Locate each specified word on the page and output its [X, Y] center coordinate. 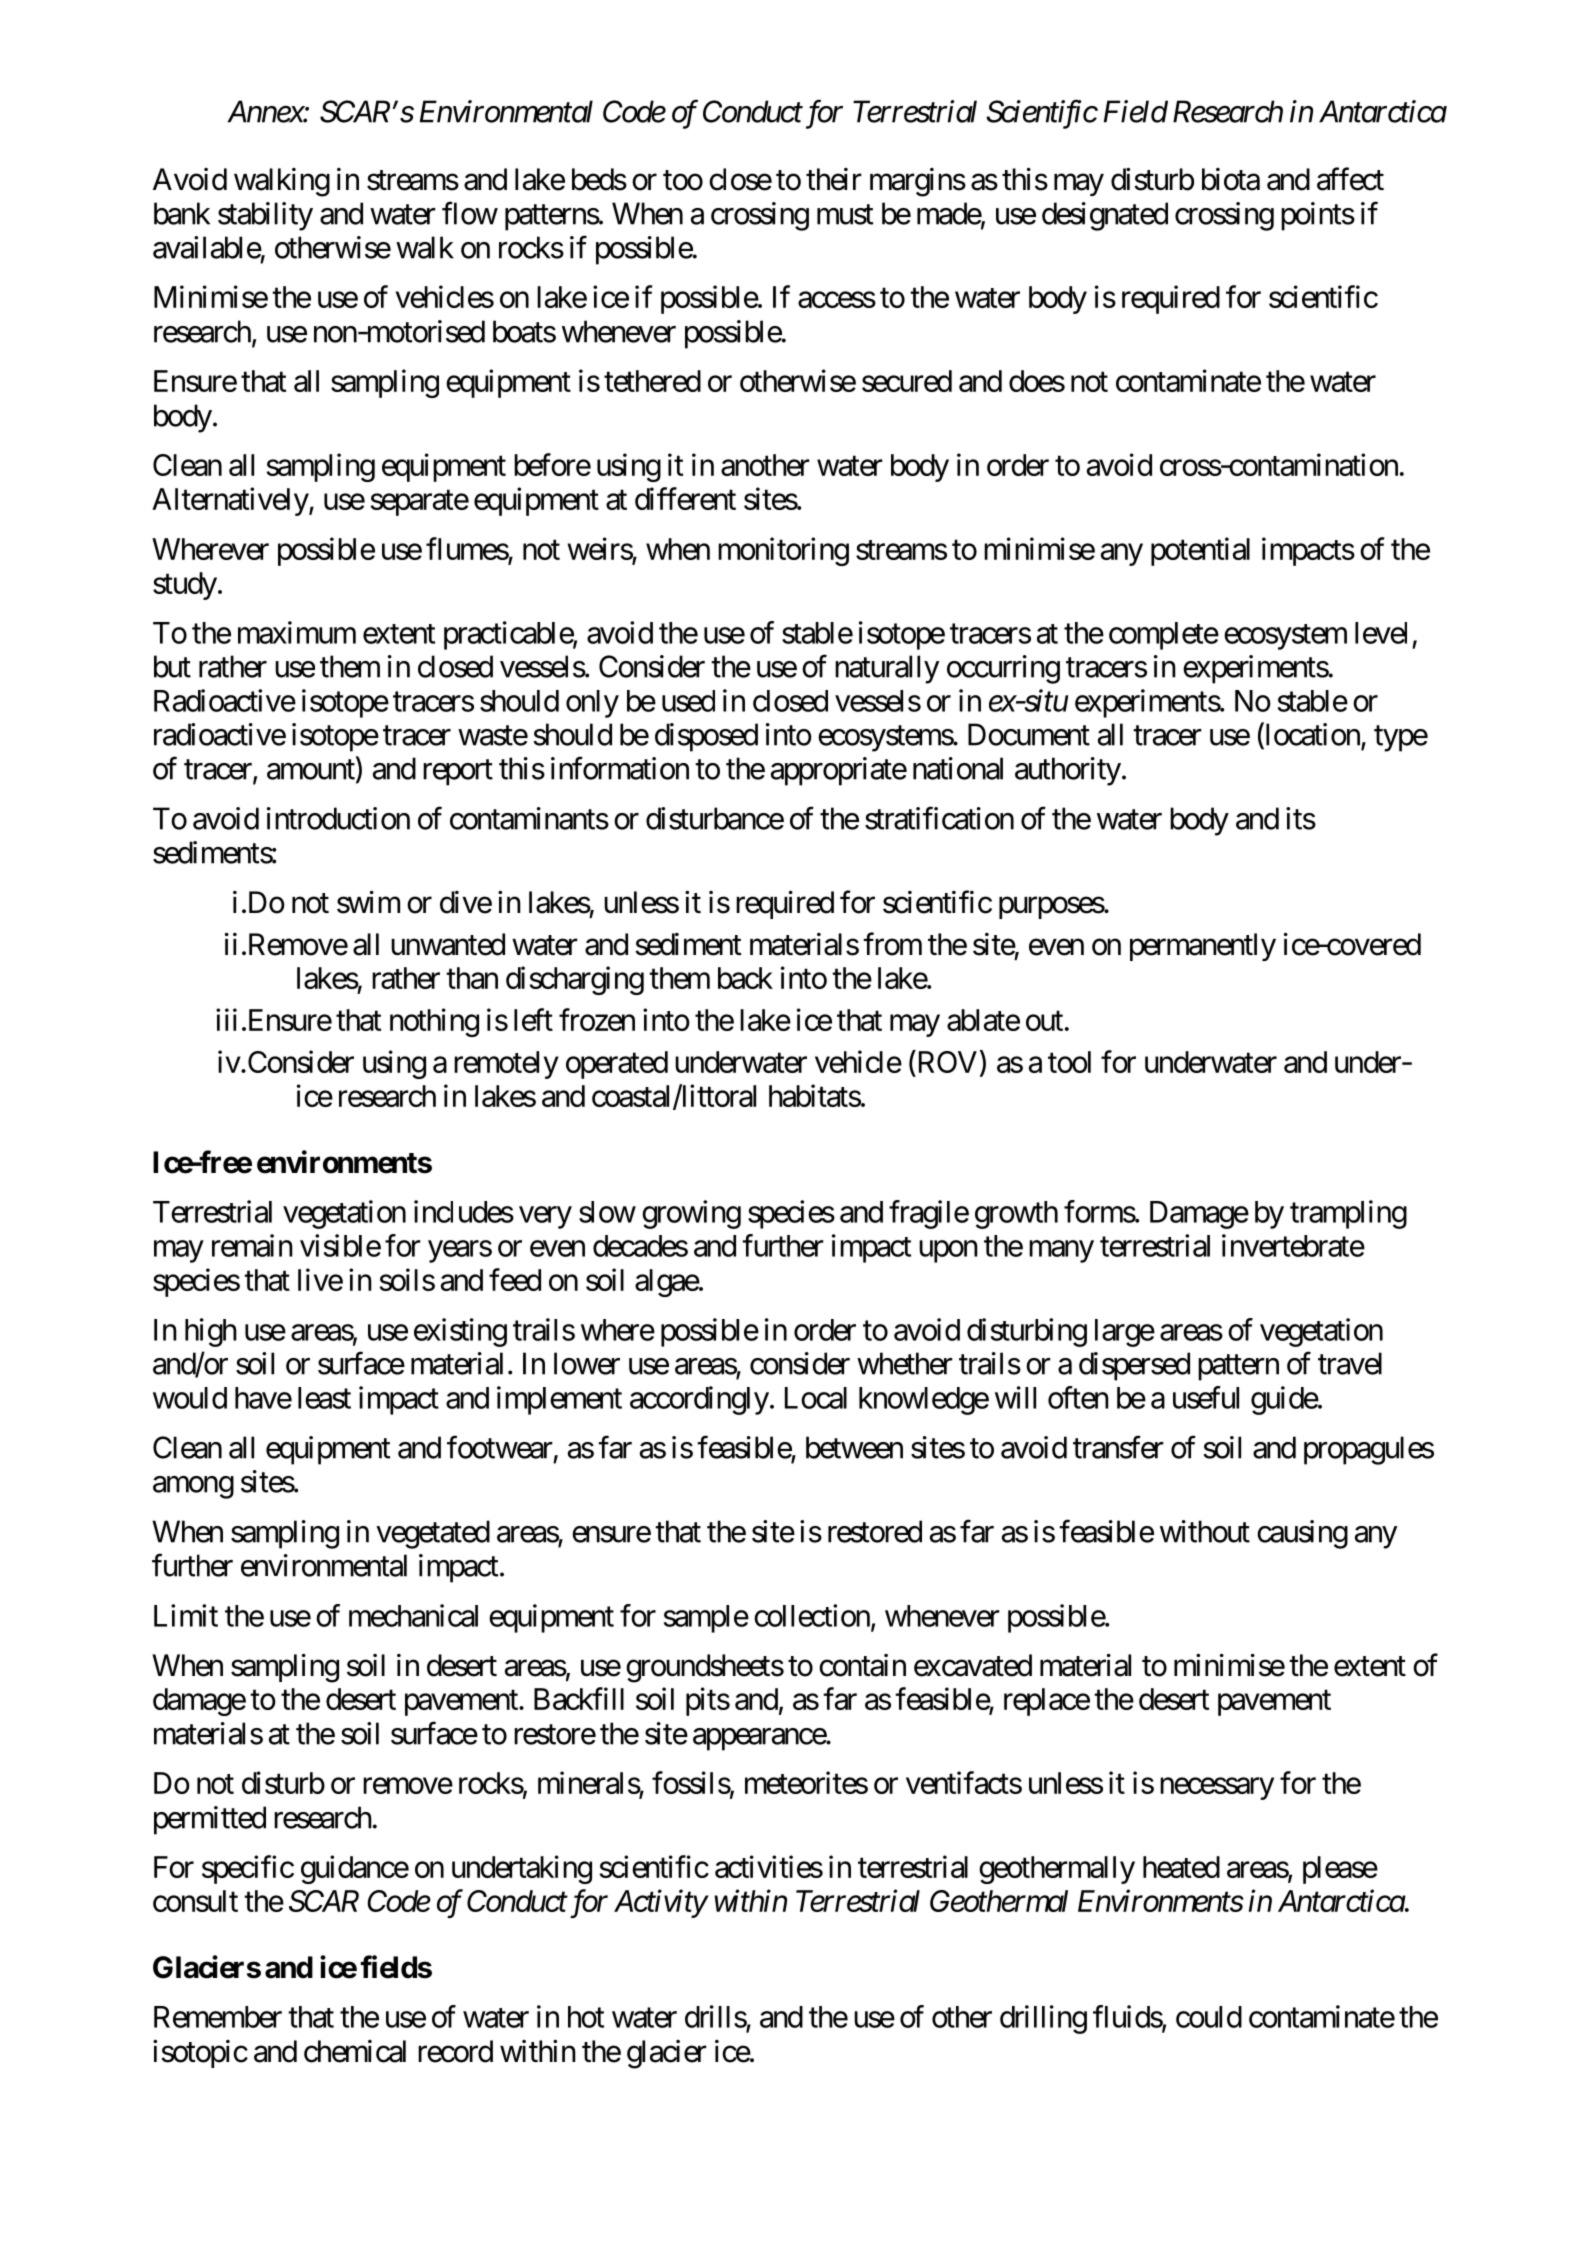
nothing [434, 1022]
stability [265, 216]
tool [1069, 1062]
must [845, 215]
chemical [355, 2051]
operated [617, 1065]
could [1209, 2017]
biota [1231, 179]
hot [586, 2017]
